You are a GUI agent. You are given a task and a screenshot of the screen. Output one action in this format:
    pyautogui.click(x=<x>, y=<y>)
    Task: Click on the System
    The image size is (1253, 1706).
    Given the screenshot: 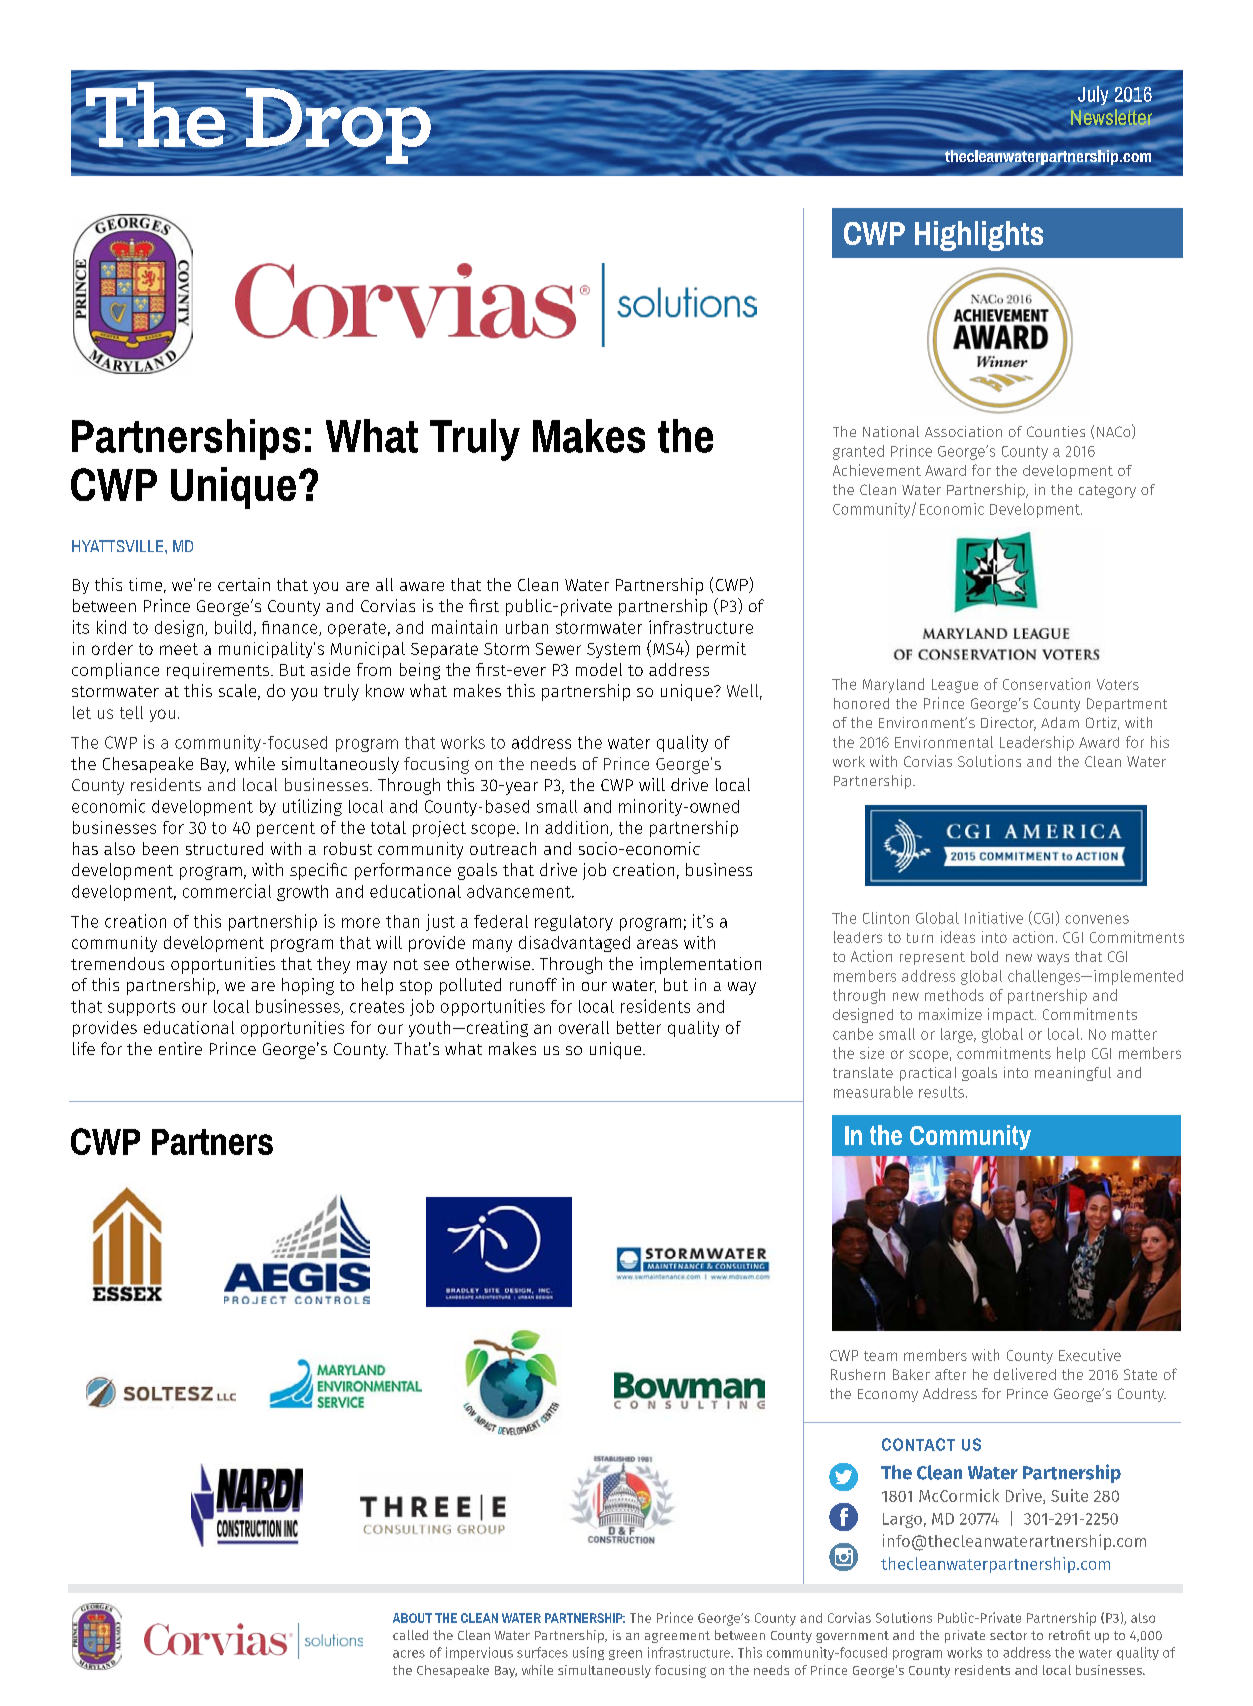 What is the action you would take?
    pyautogui.click(x=613, y=650)
